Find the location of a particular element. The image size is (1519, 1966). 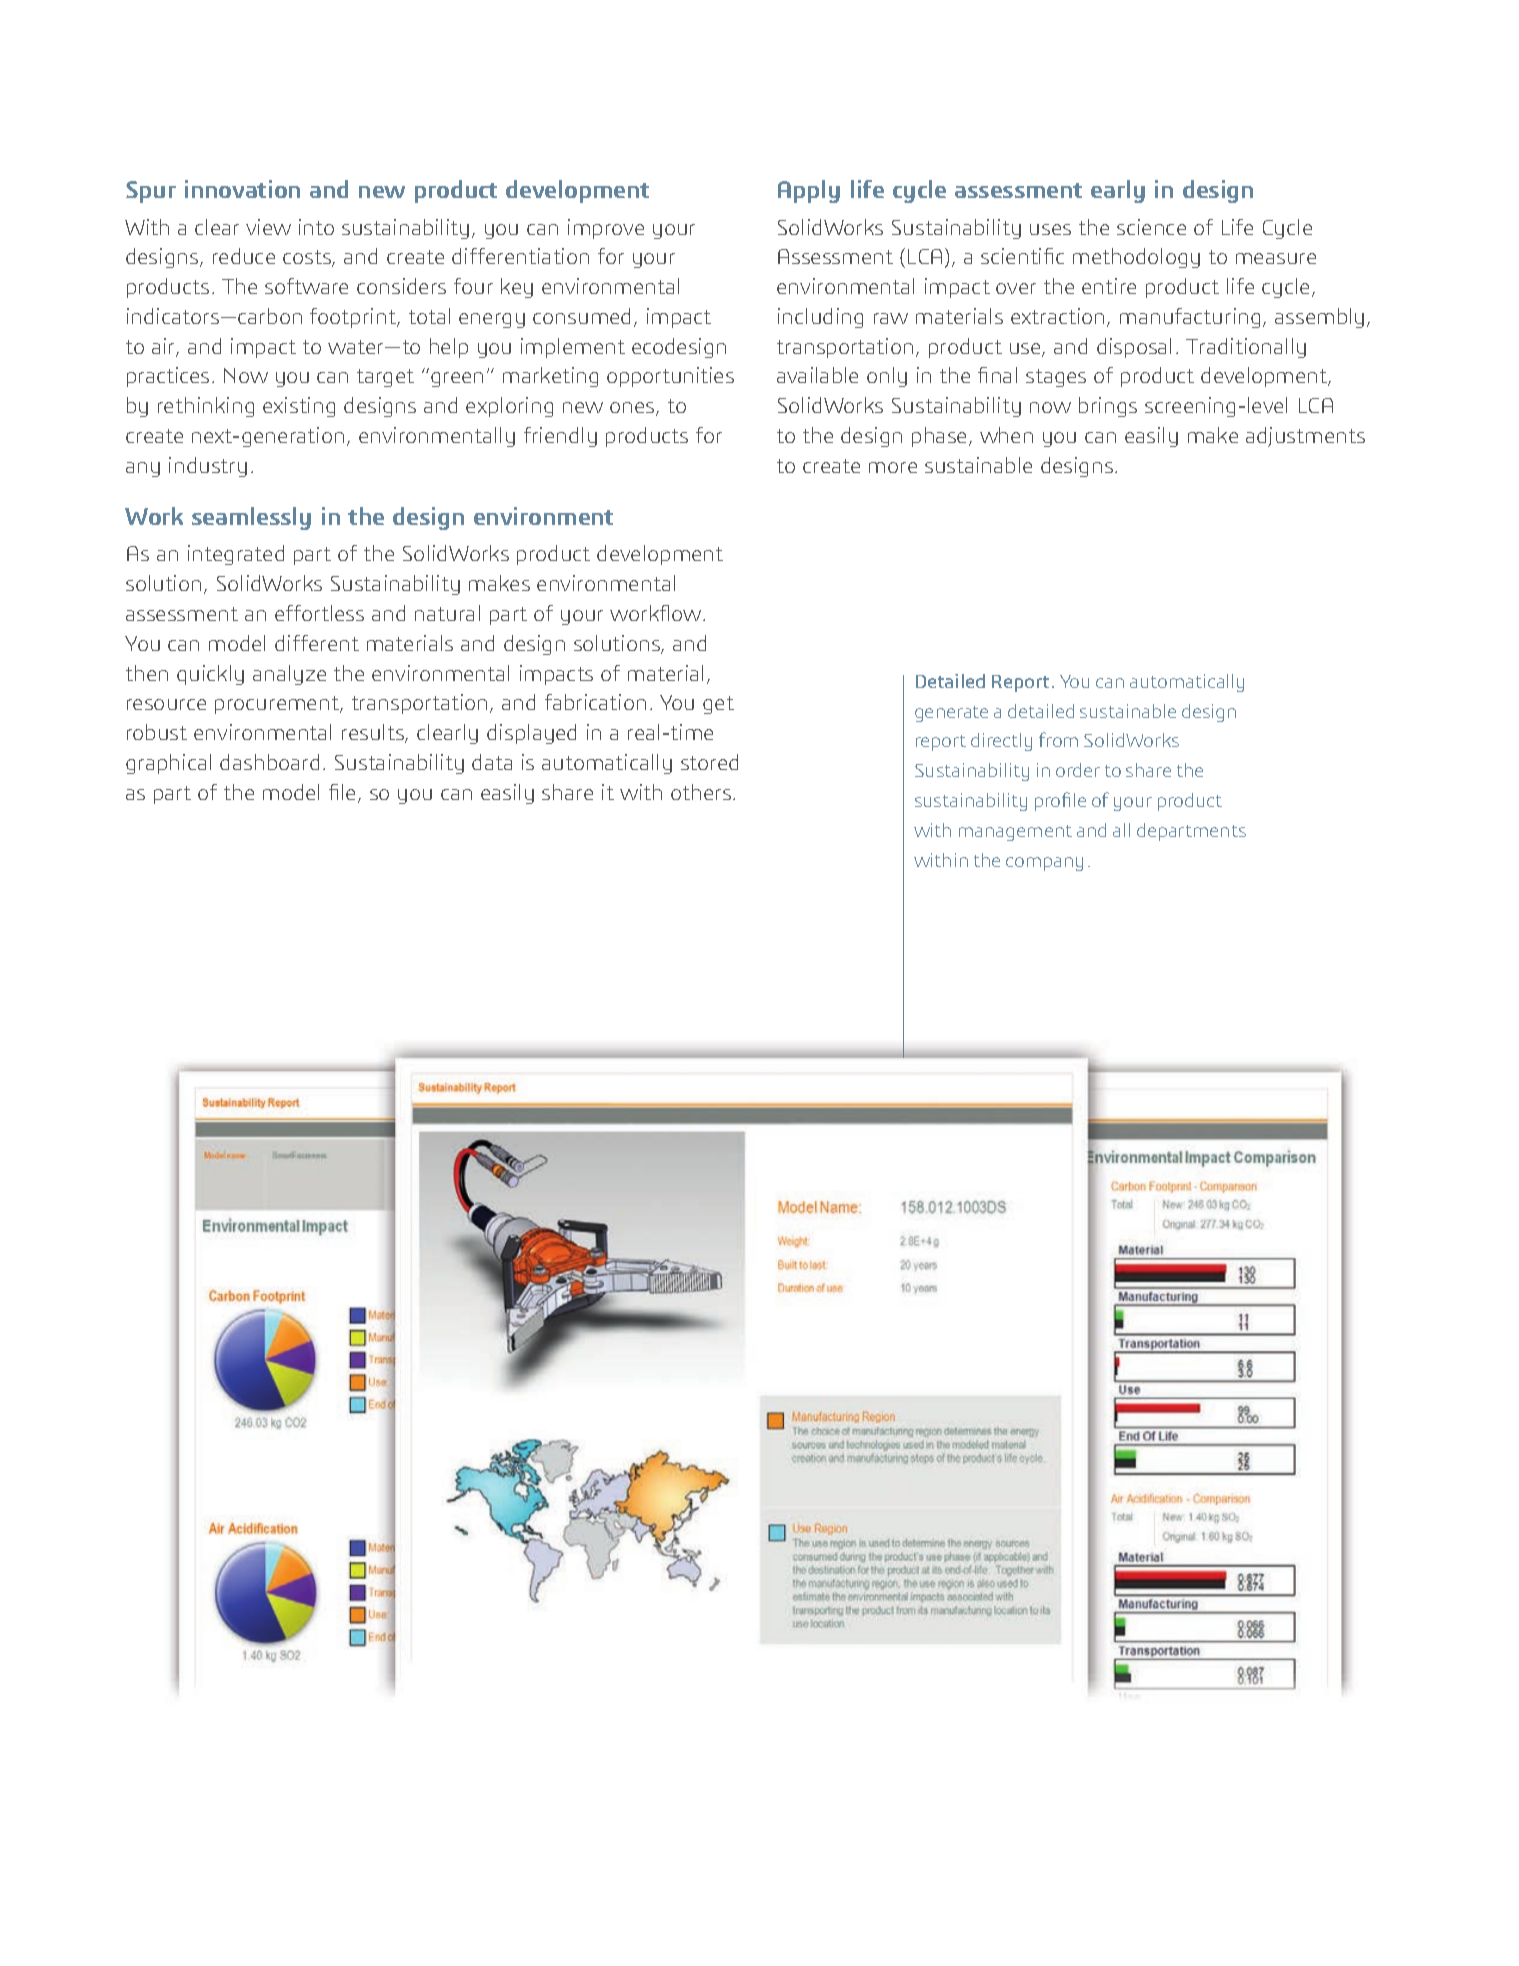

Apply is located at coordinates (809, 191).
